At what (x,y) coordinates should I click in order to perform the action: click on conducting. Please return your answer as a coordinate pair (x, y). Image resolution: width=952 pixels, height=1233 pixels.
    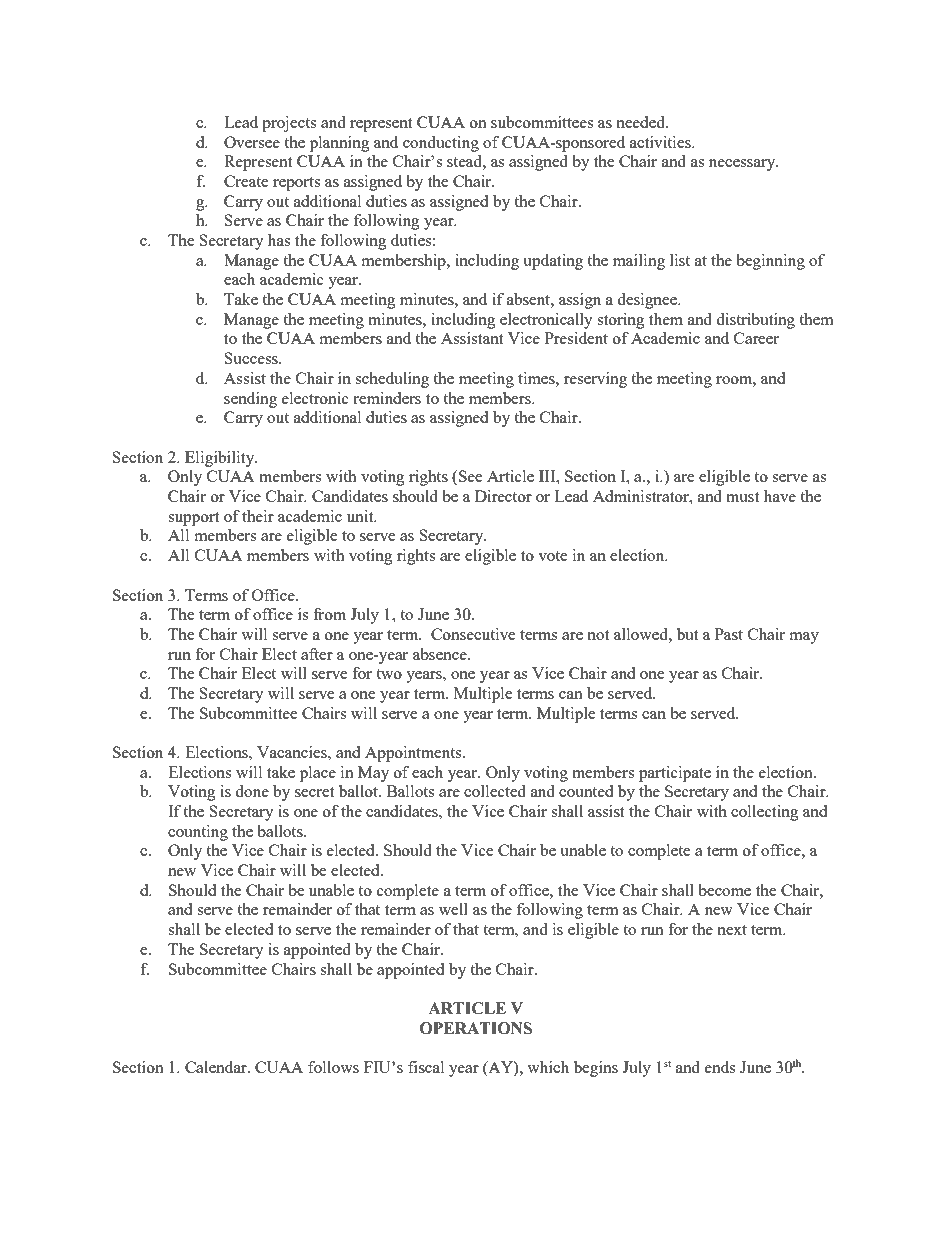
    Looking at the image, I should click on (441, 144).
